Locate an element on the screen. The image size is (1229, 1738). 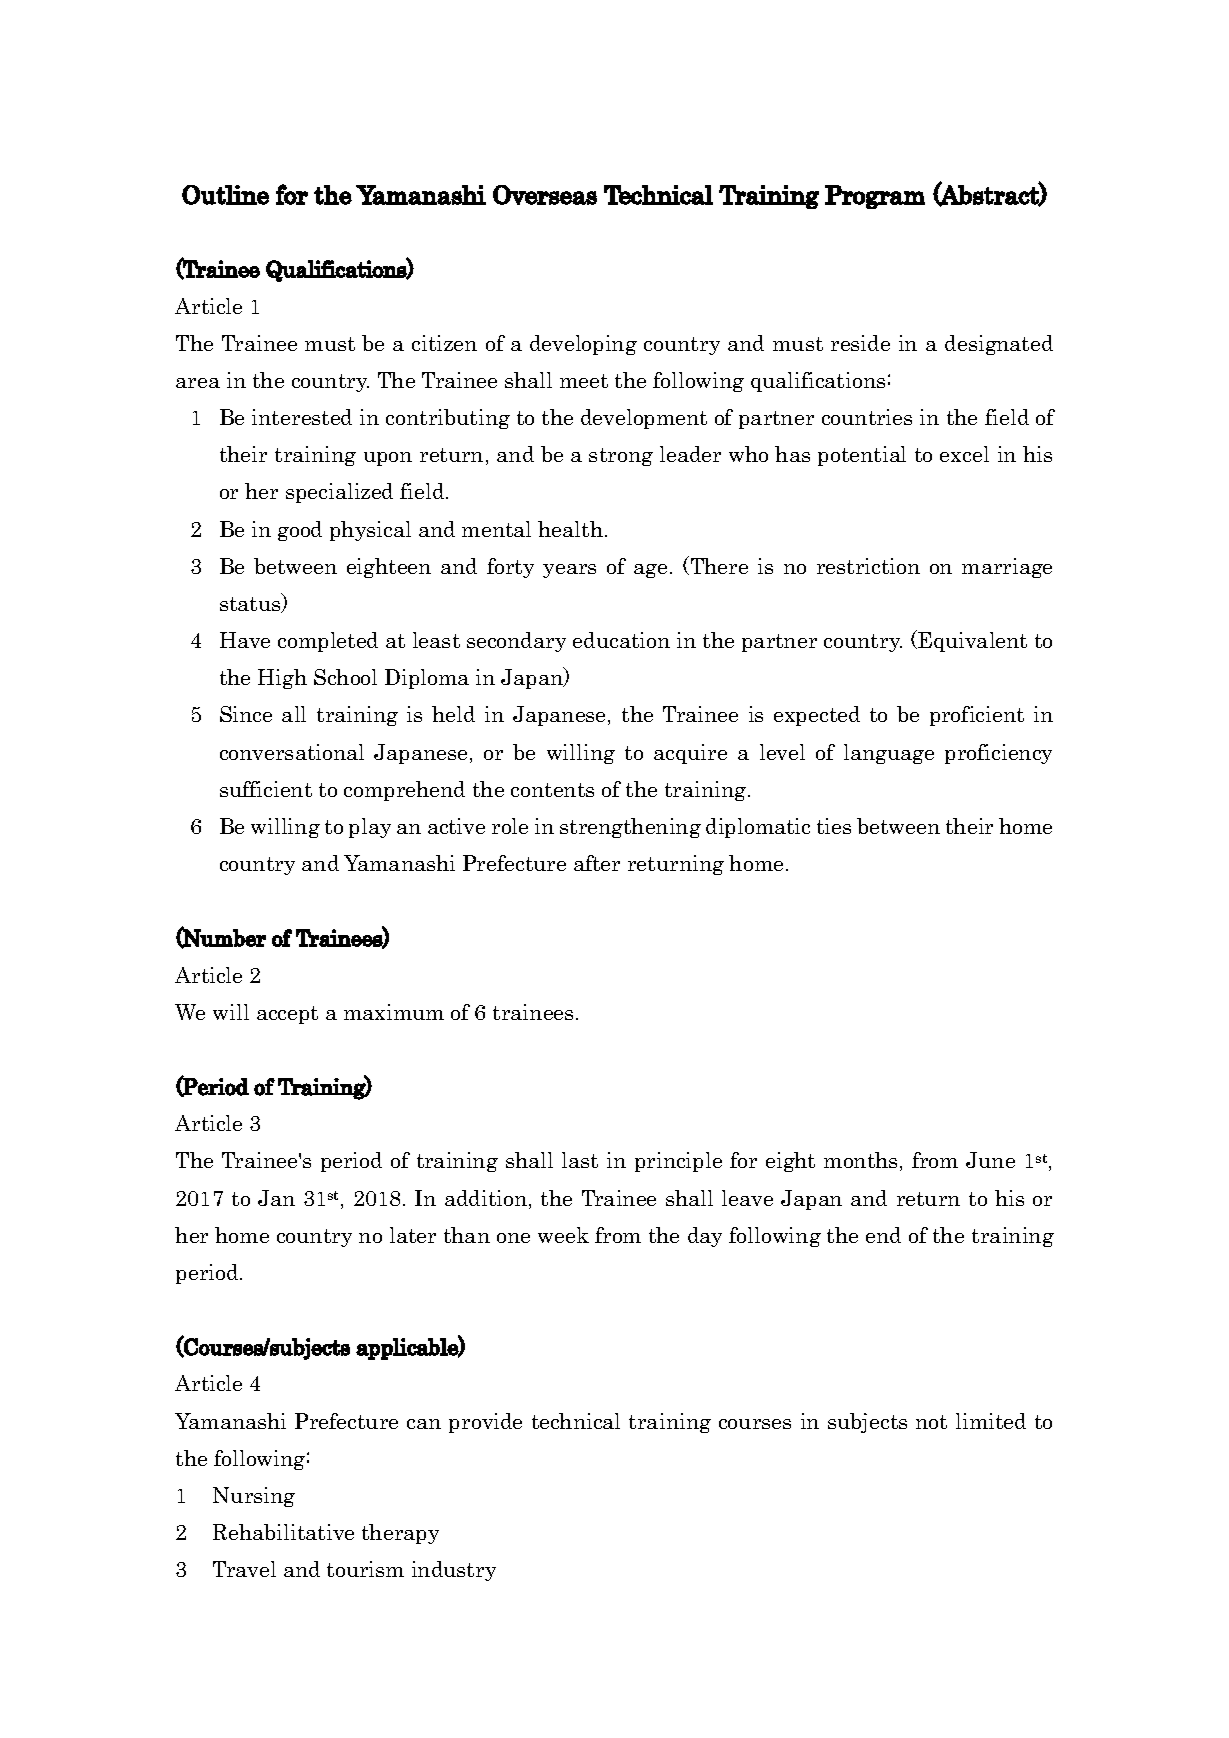
Rehabilitative is located at coordinates (283, 1532).
